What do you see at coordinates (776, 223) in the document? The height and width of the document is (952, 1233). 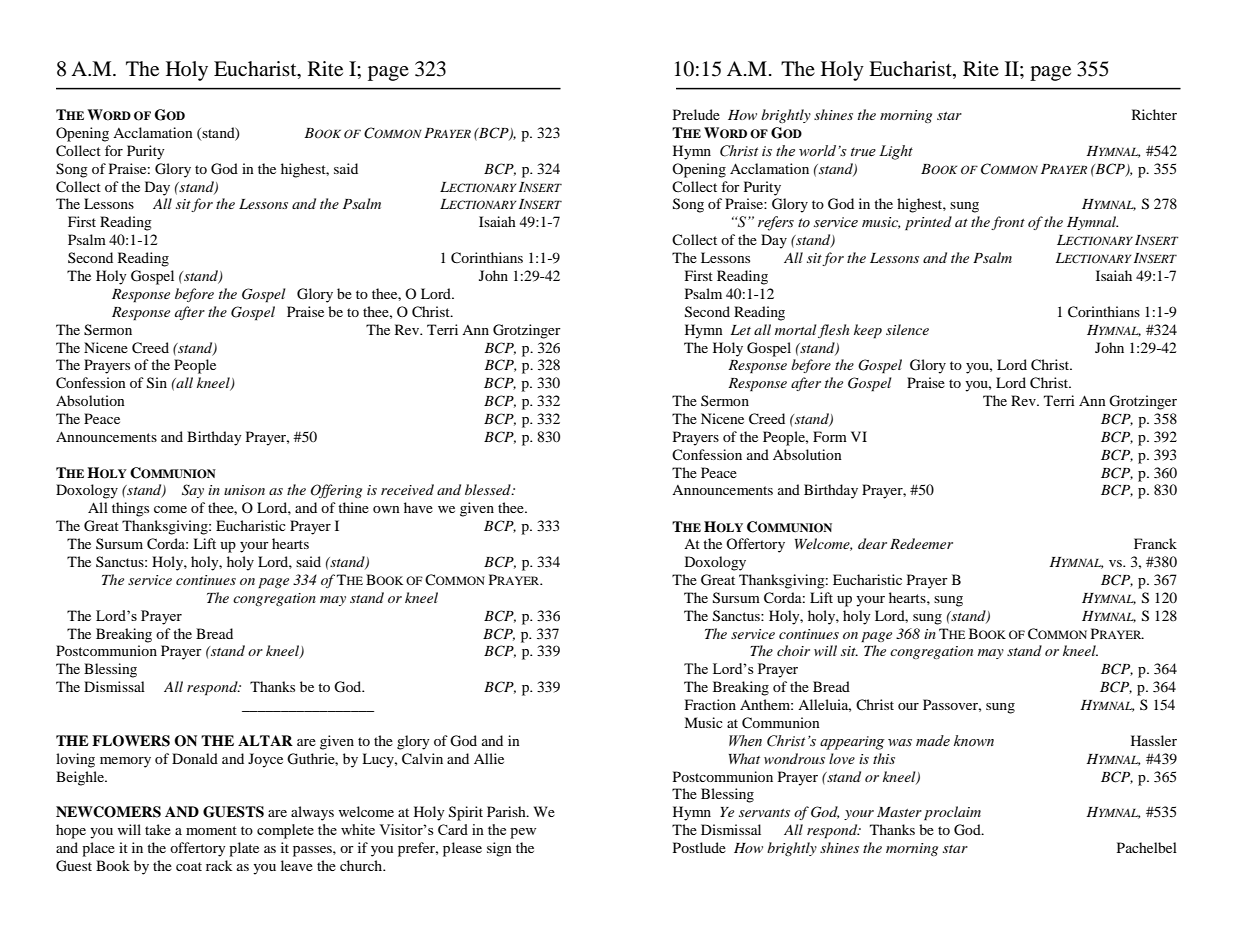 I see `refers` at bounding box center [776, 223].
